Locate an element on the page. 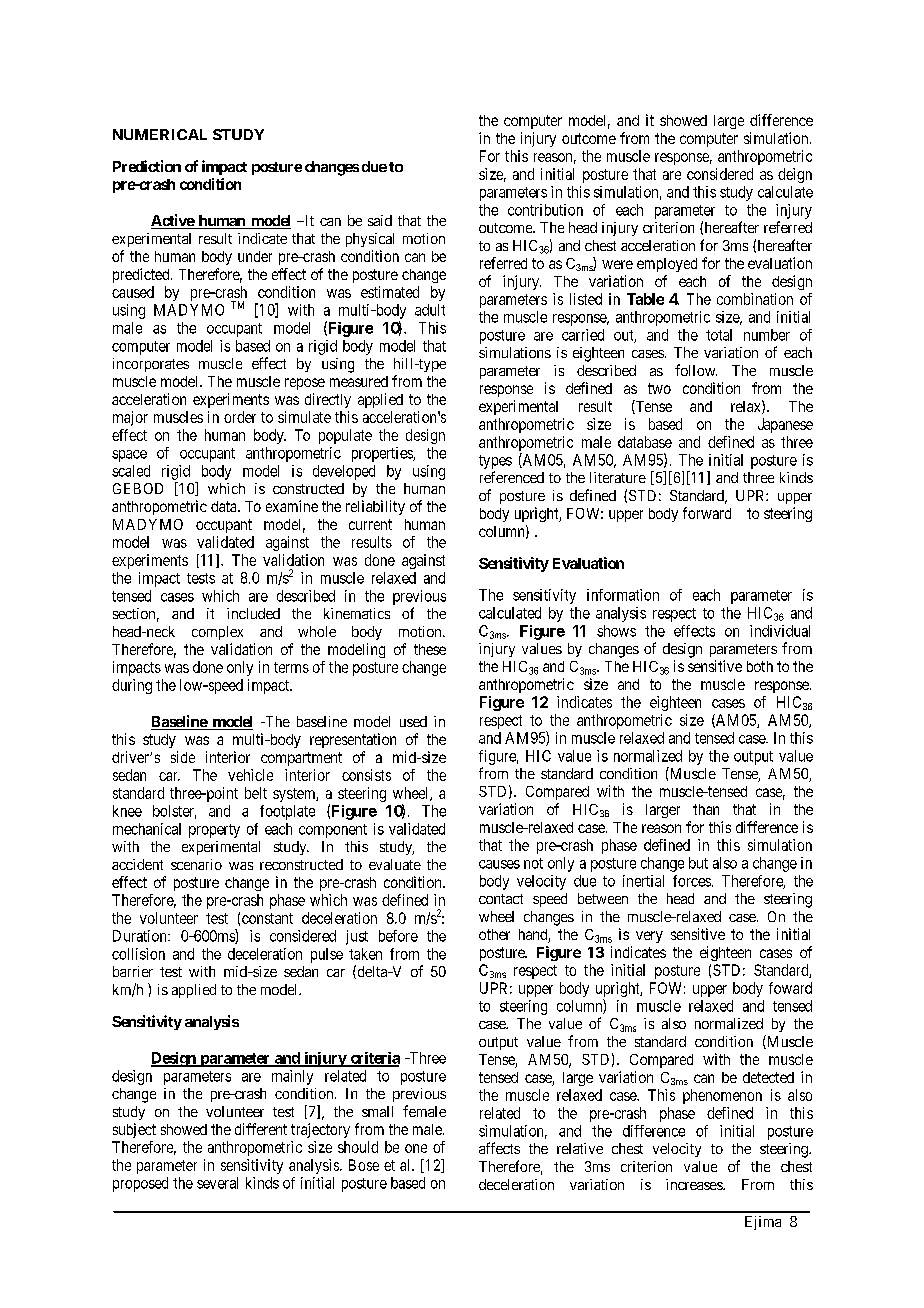 The width and height of the image is (924, 1308). scenario is located at coordinates (196, 864).
